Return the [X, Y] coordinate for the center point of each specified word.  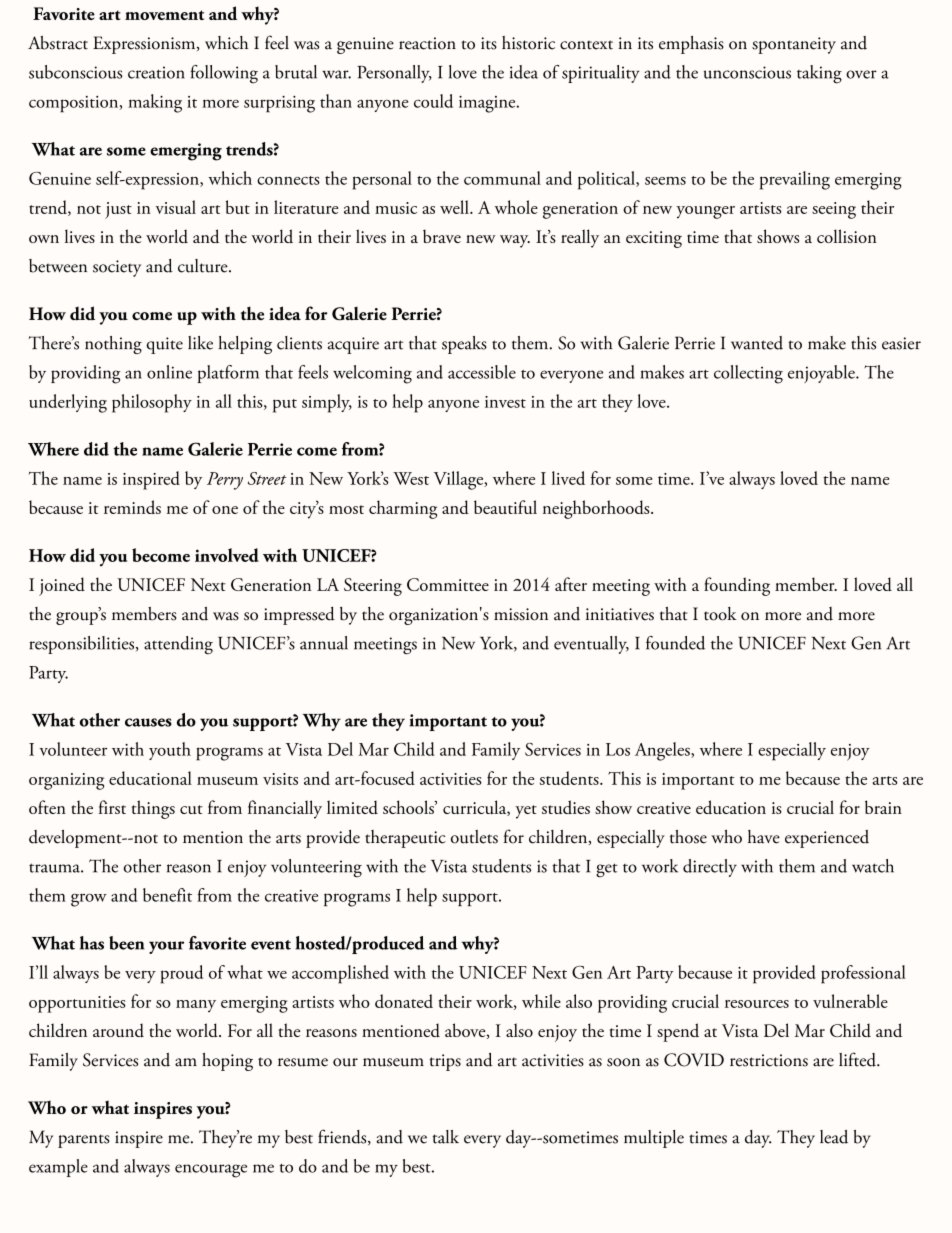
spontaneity [794, 45]
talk [445, 1137]
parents [84, 1141]
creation [156, 72]
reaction [427, 43]
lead [834, 1137]
